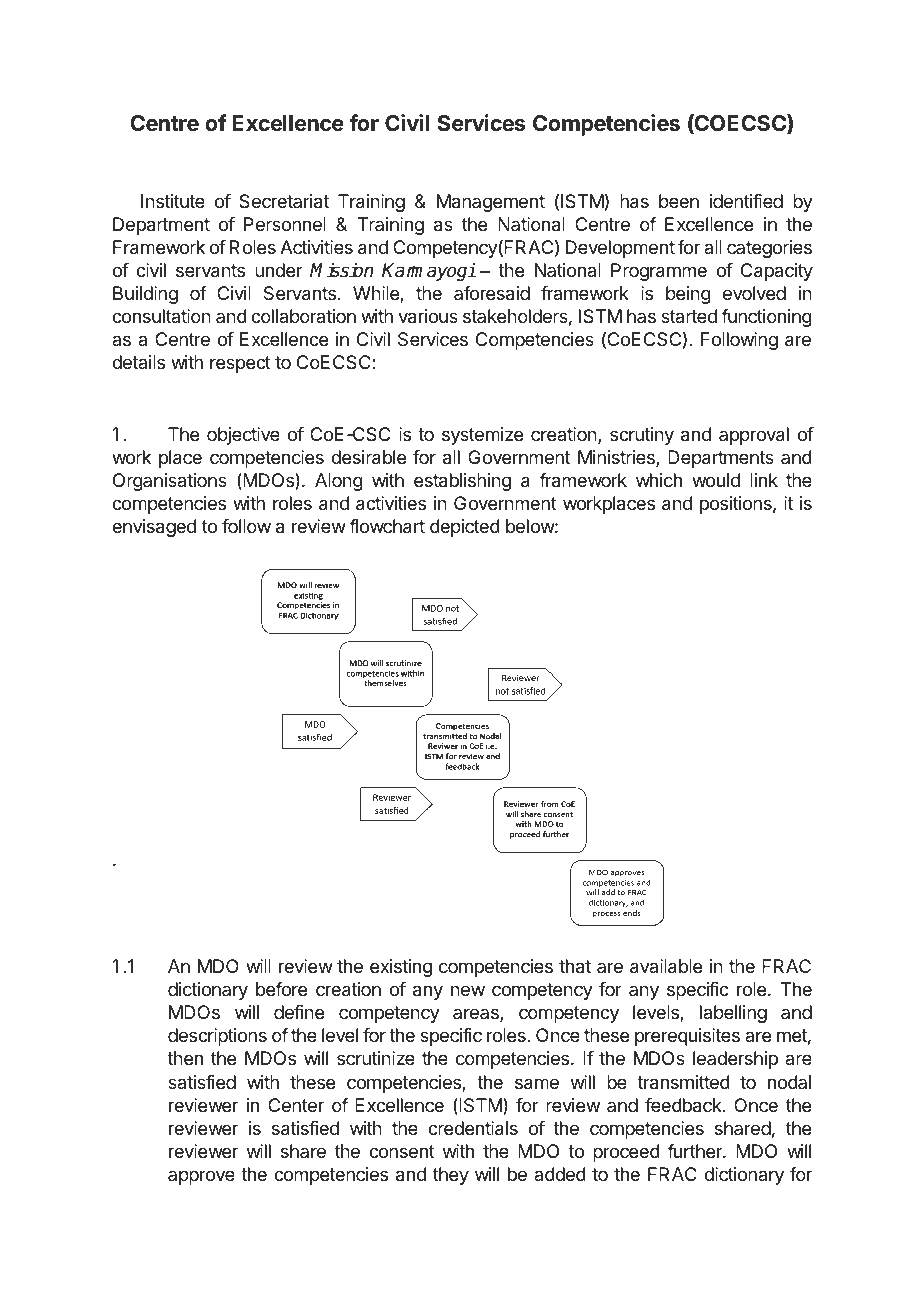 The width and height of the image is (924, 1308). I want to click on Institute, so click(173, 201).
